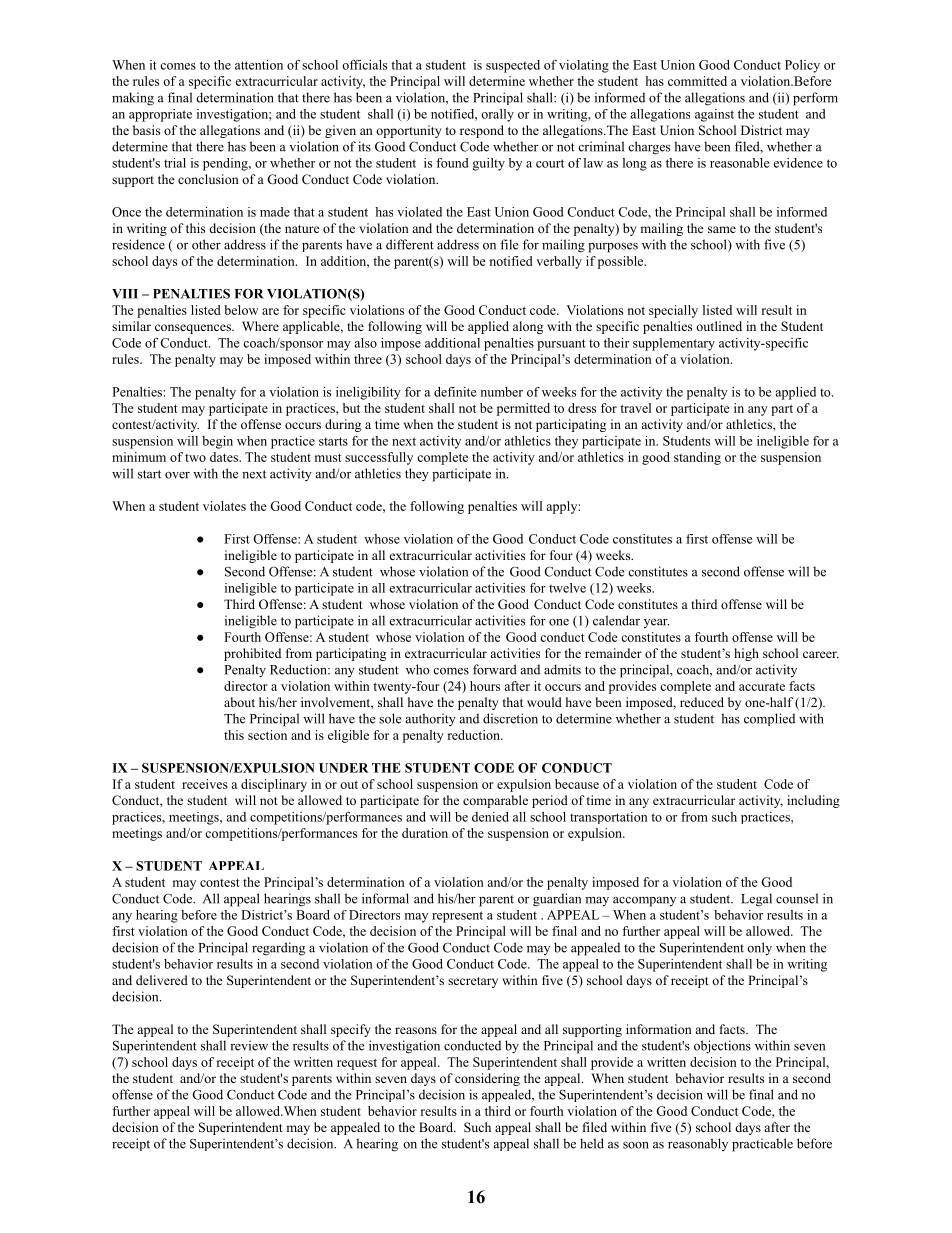 The width and height of the screenshot is (952, 1233). What do you see at coordinates (490, 817) in the screenshot?
I see `denied` at bounding box center [490, 817].
